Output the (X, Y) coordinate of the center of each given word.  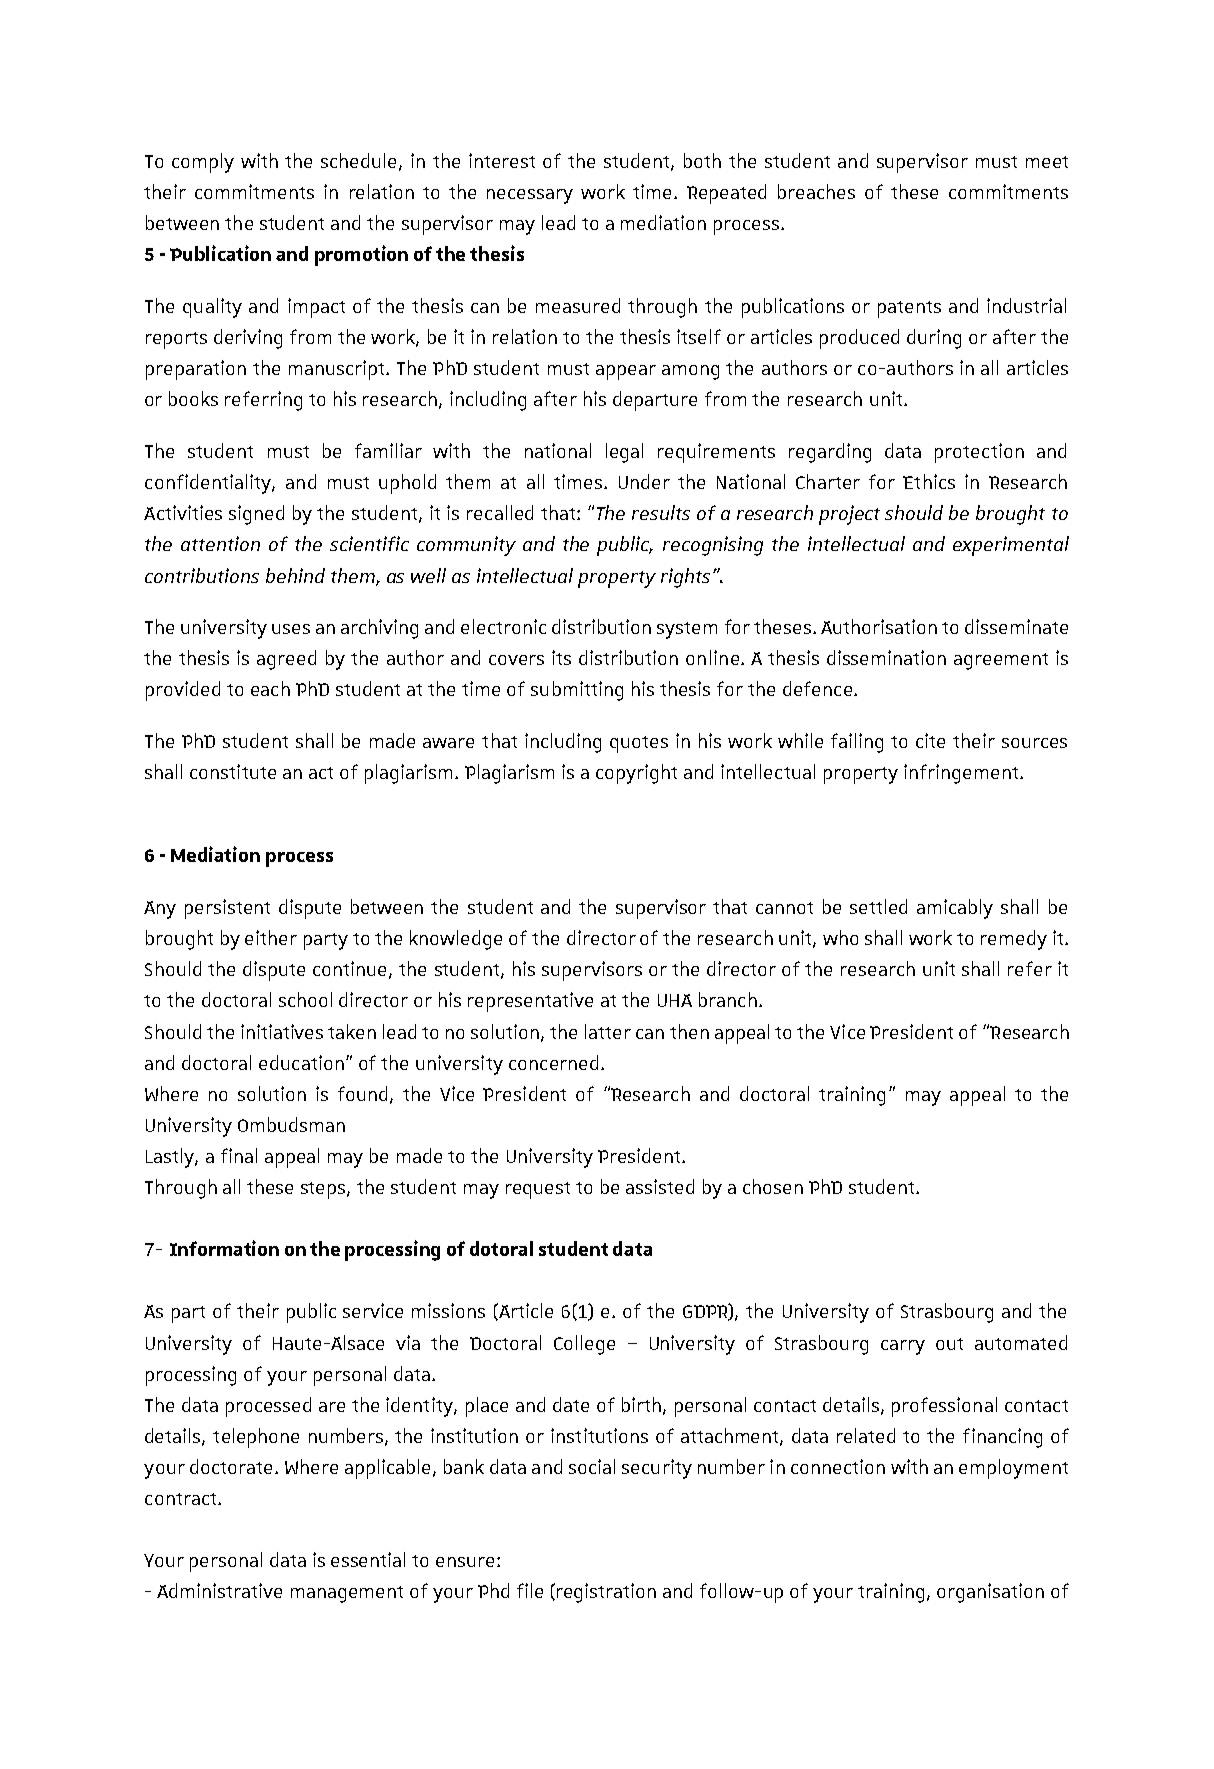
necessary (530, 196)
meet (1047, 162)
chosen (773, 1186)
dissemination (886, 657)
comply (203, 163)
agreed (286, 660)
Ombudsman (291, 1124)
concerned (553, 1062)
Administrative (219, 1590)
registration (606, 1593)
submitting (577, 691)
